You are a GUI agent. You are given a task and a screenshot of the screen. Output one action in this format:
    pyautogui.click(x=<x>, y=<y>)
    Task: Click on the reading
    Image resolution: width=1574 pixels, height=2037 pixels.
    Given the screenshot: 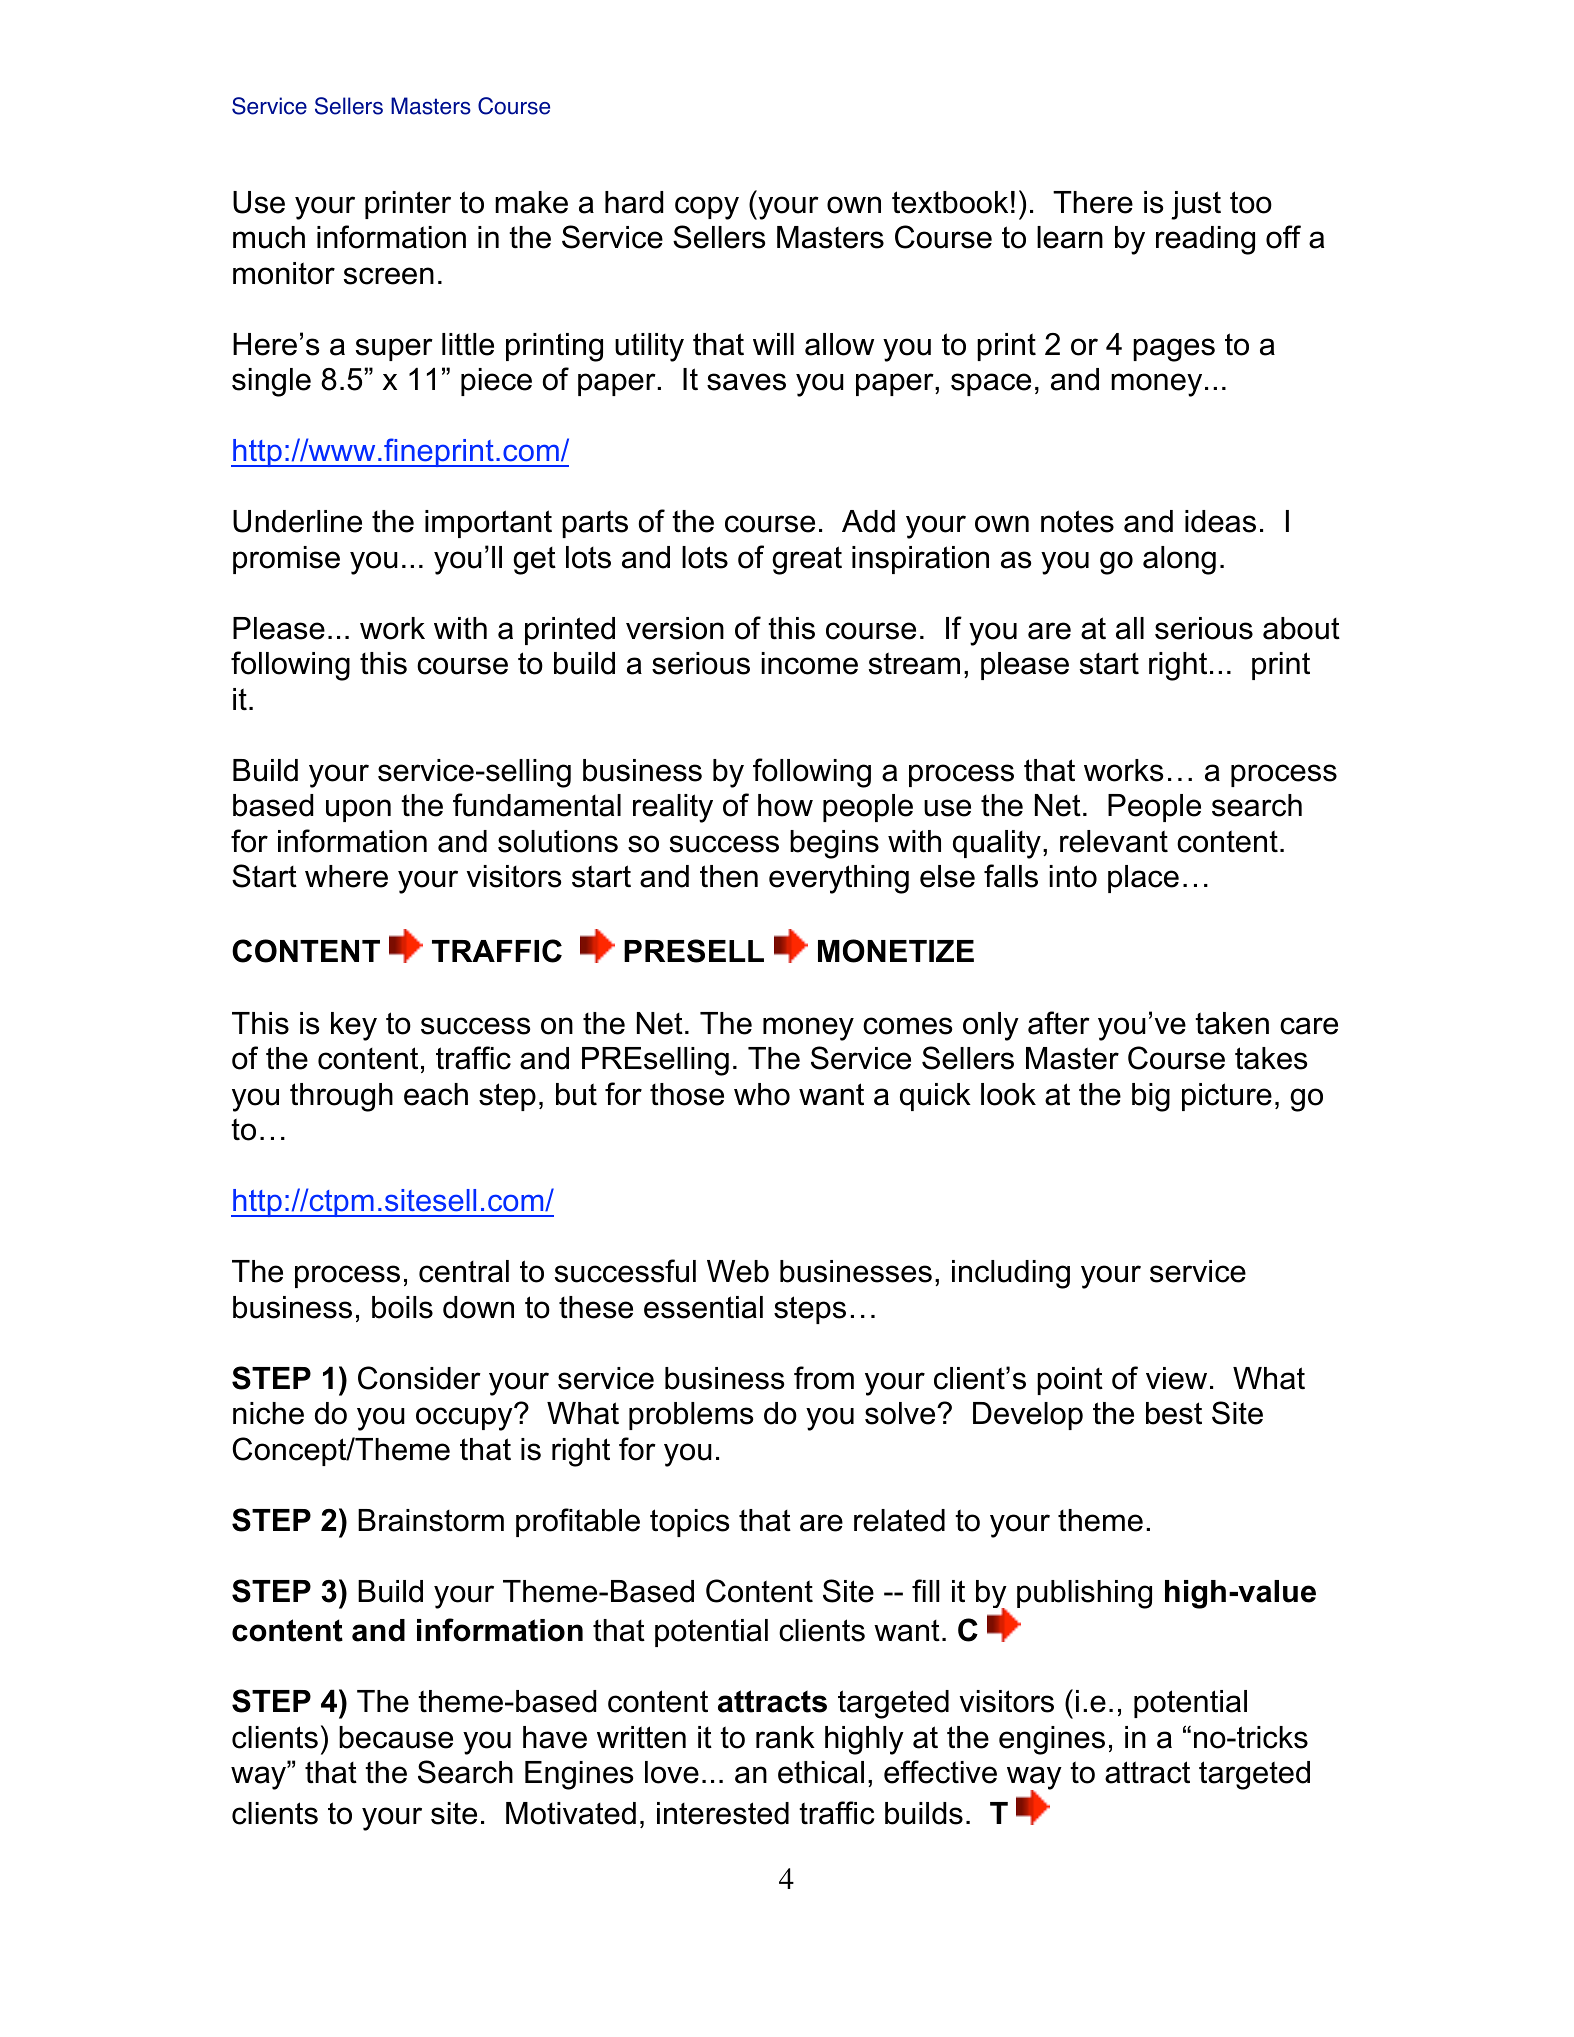 What is the action you would take?
    pyautogui.click(x=1205, y=240)
